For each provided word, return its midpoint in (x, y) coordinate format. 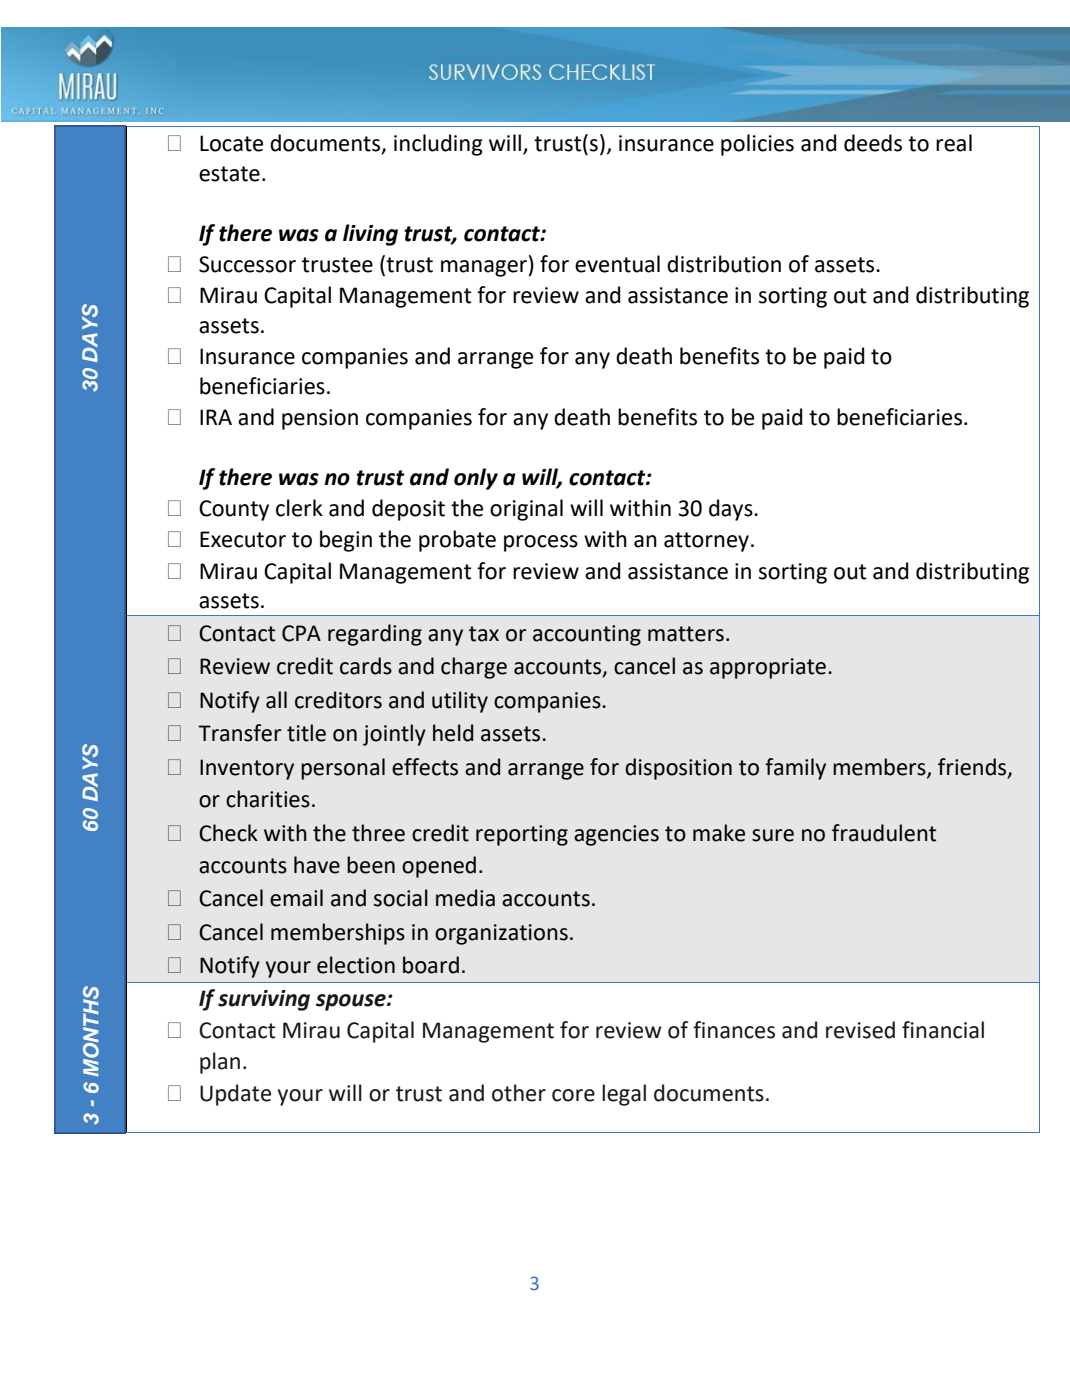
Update (235, 1095)
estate (229, 174)
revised (860, 1030)
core (573, 1095)
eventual (617, 264)
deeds (873, 143)
